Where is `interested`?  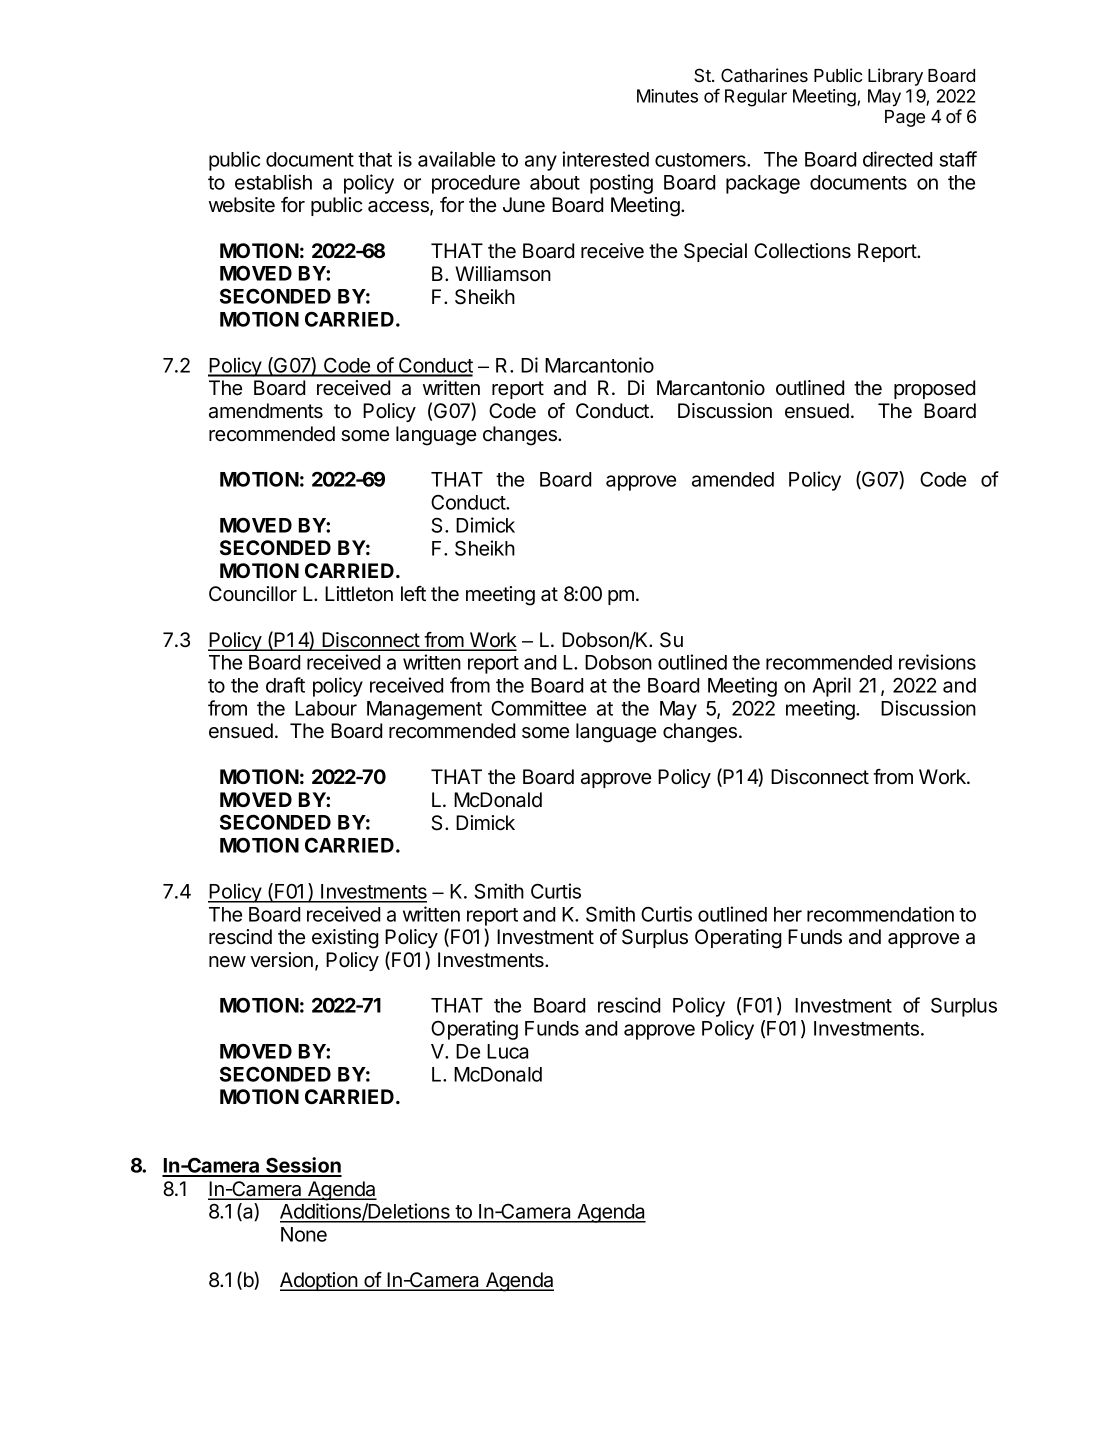 interested is located at coordinates (605, 159).
